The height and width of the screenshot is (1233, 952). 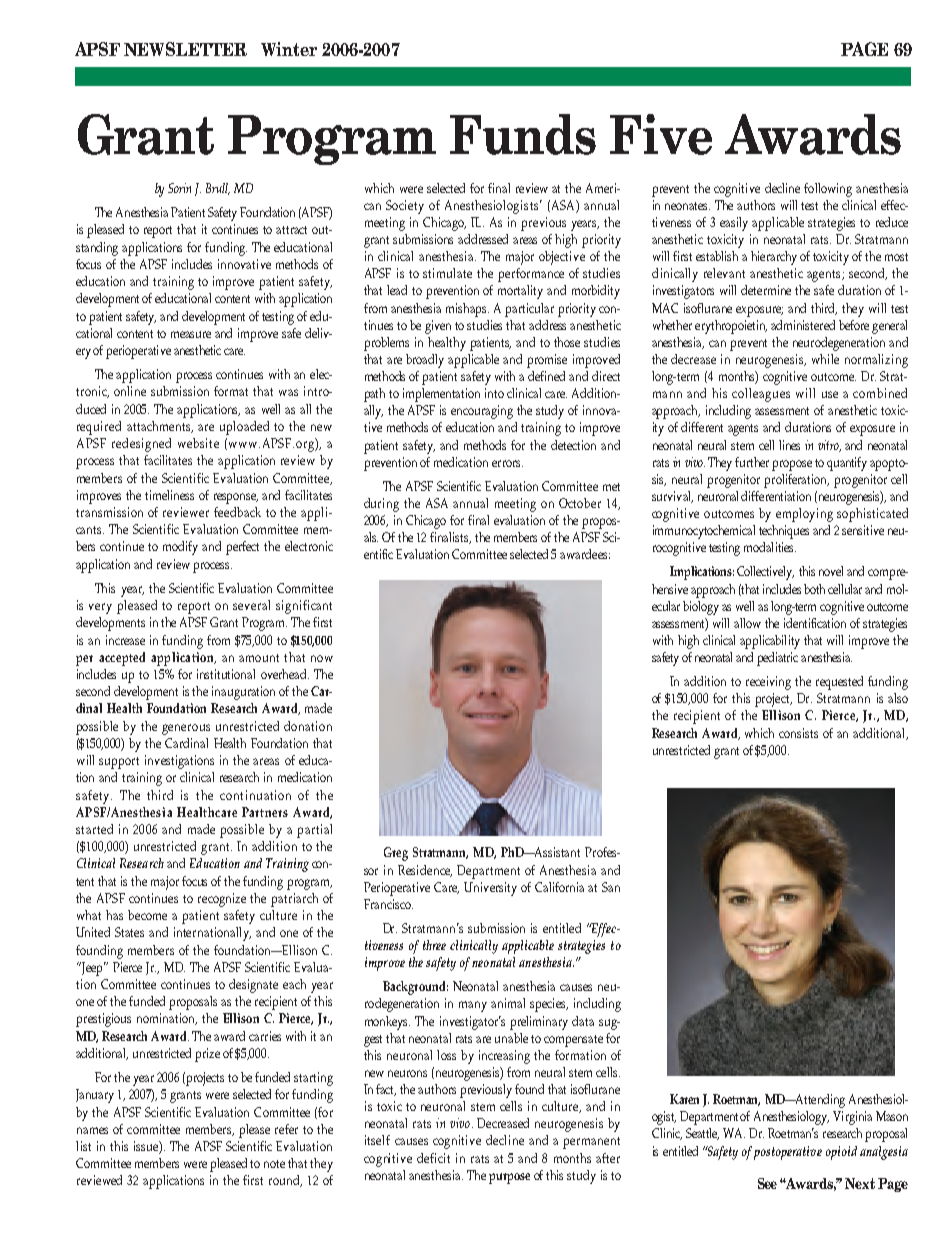 I want to click on NEWSLETTER, so click(x=185, y=49).
